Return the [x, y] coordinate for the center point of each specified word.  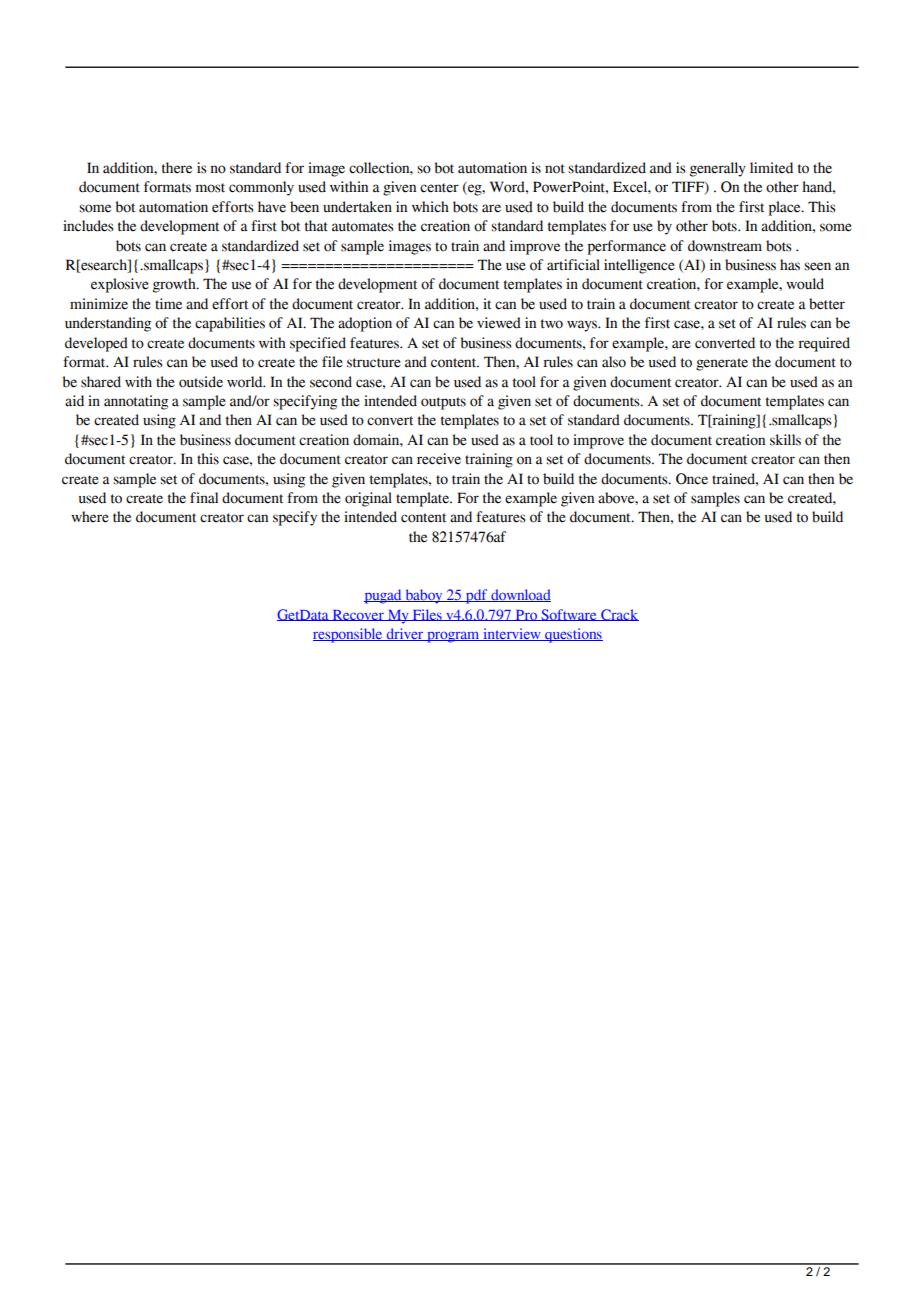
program [453, 637]
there [177, 168]
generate [722, 364]
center [439, 188]
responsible [349, 635]
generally [718, 169]
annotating [136, 402]
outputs [443, 403]
